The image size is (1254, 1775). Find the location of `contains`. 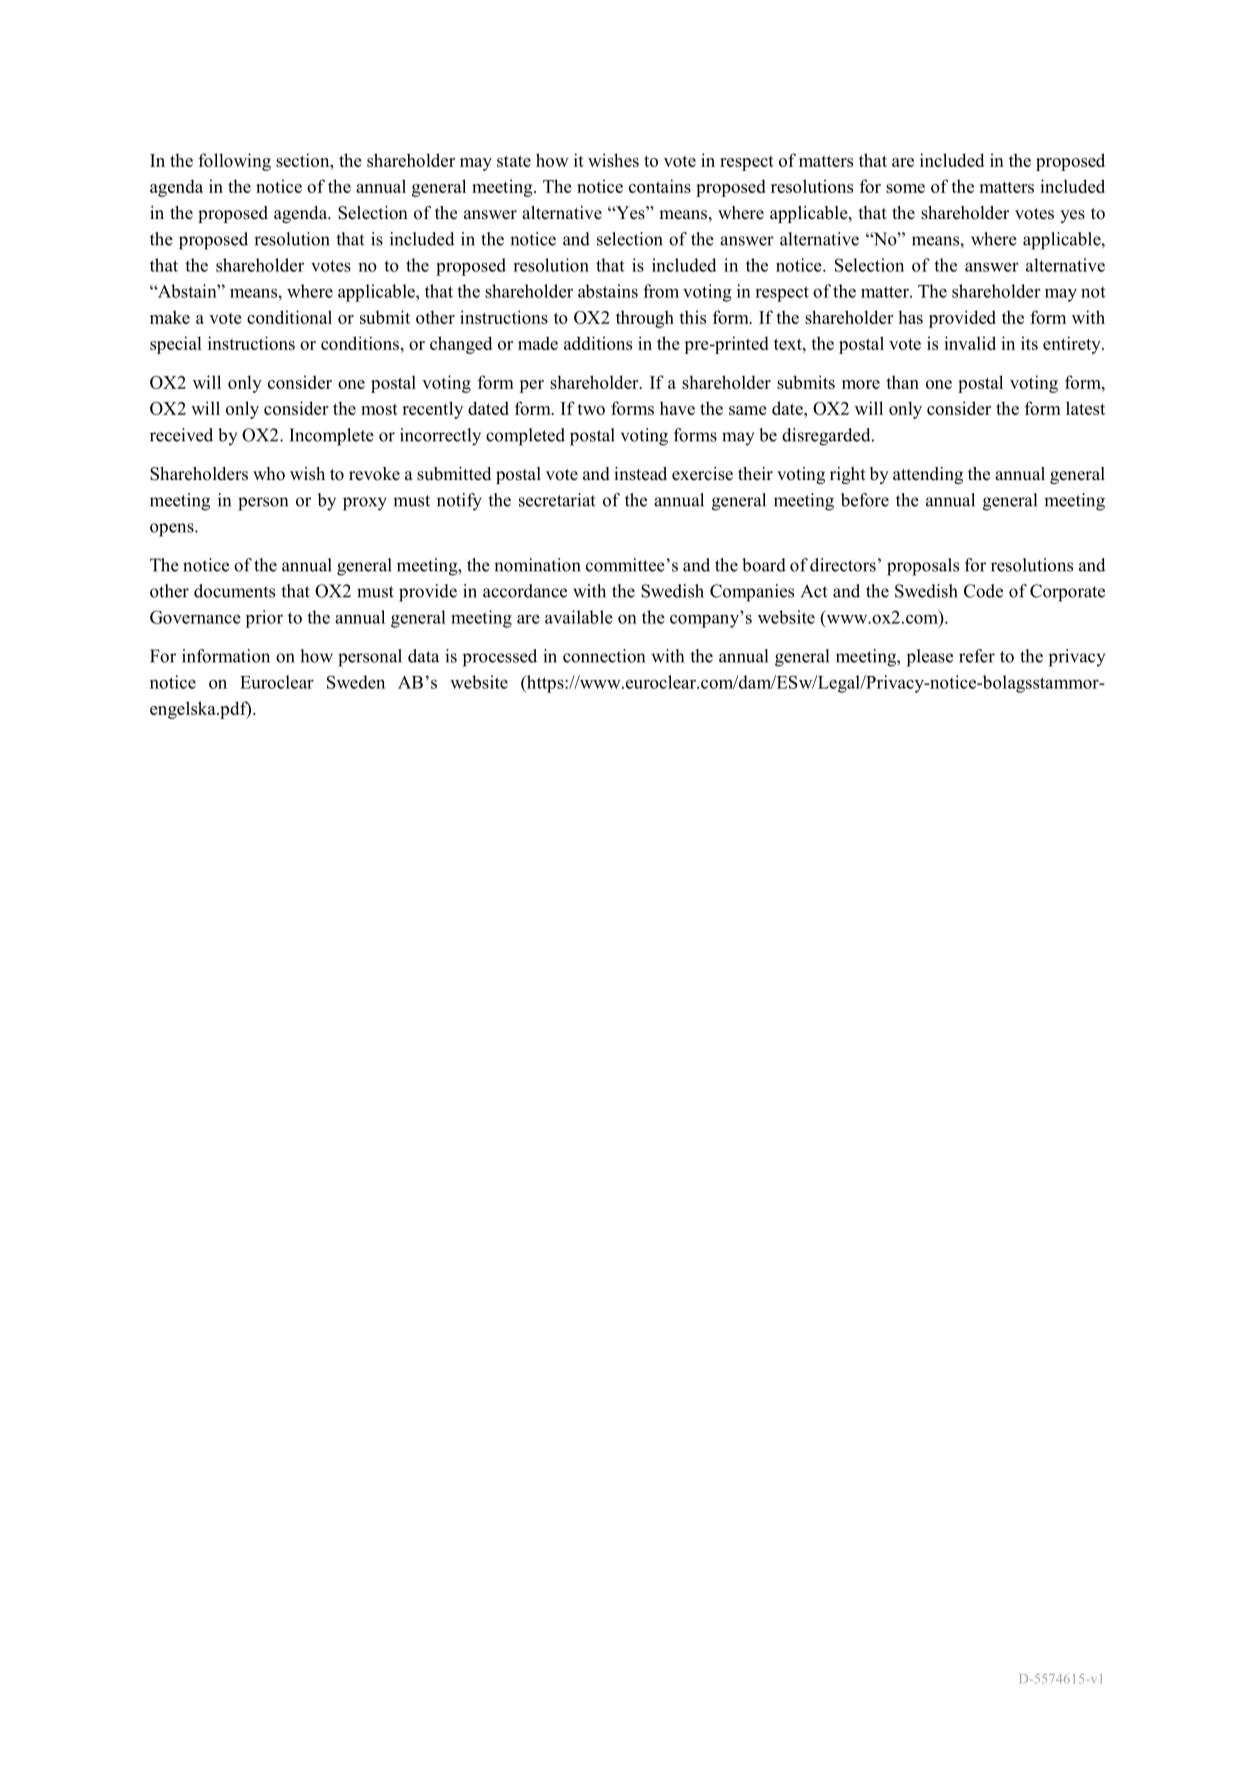

contains is located at coordinates (660, 186).
